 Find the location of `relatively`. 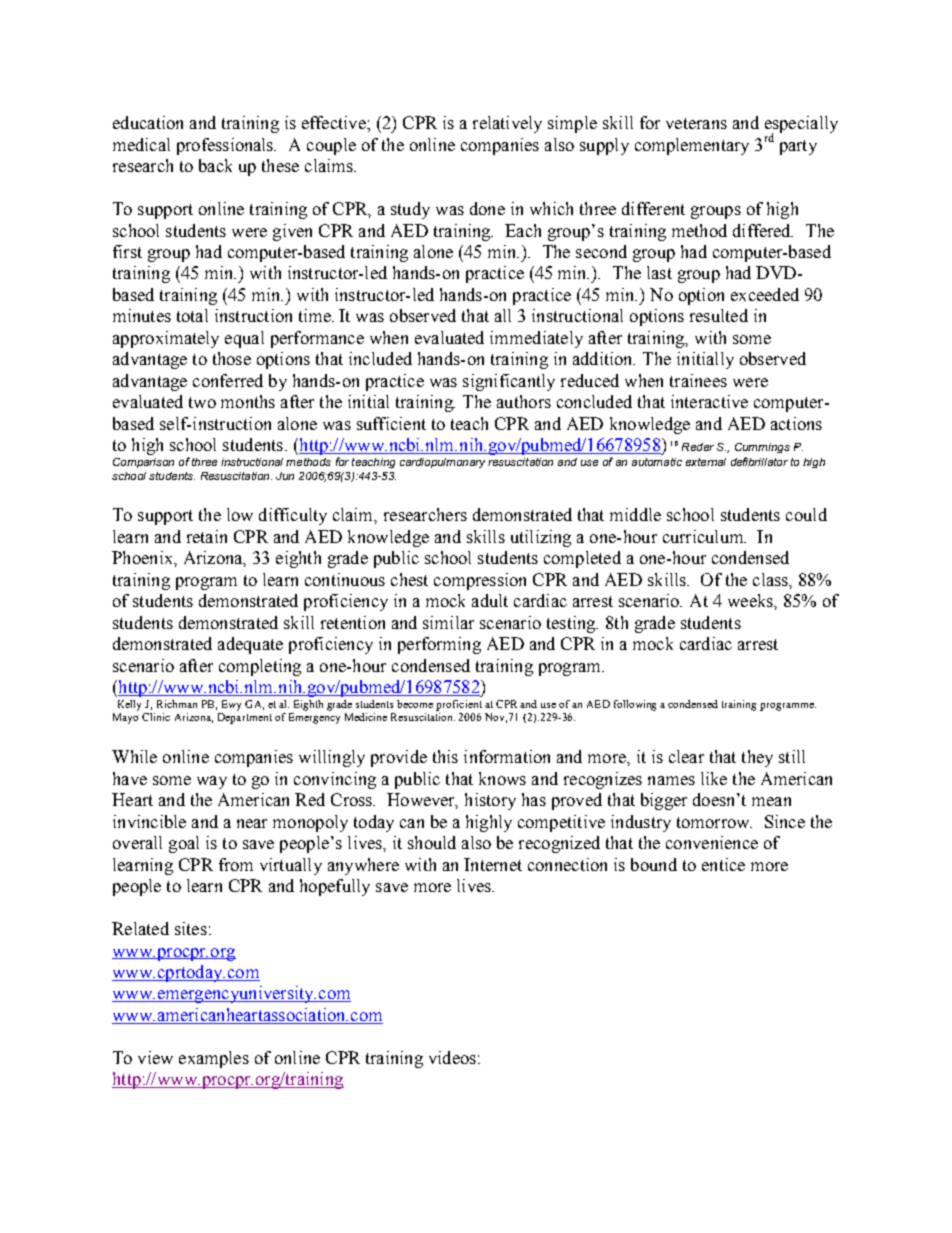

relatively is located at coordinates (507, 124).
